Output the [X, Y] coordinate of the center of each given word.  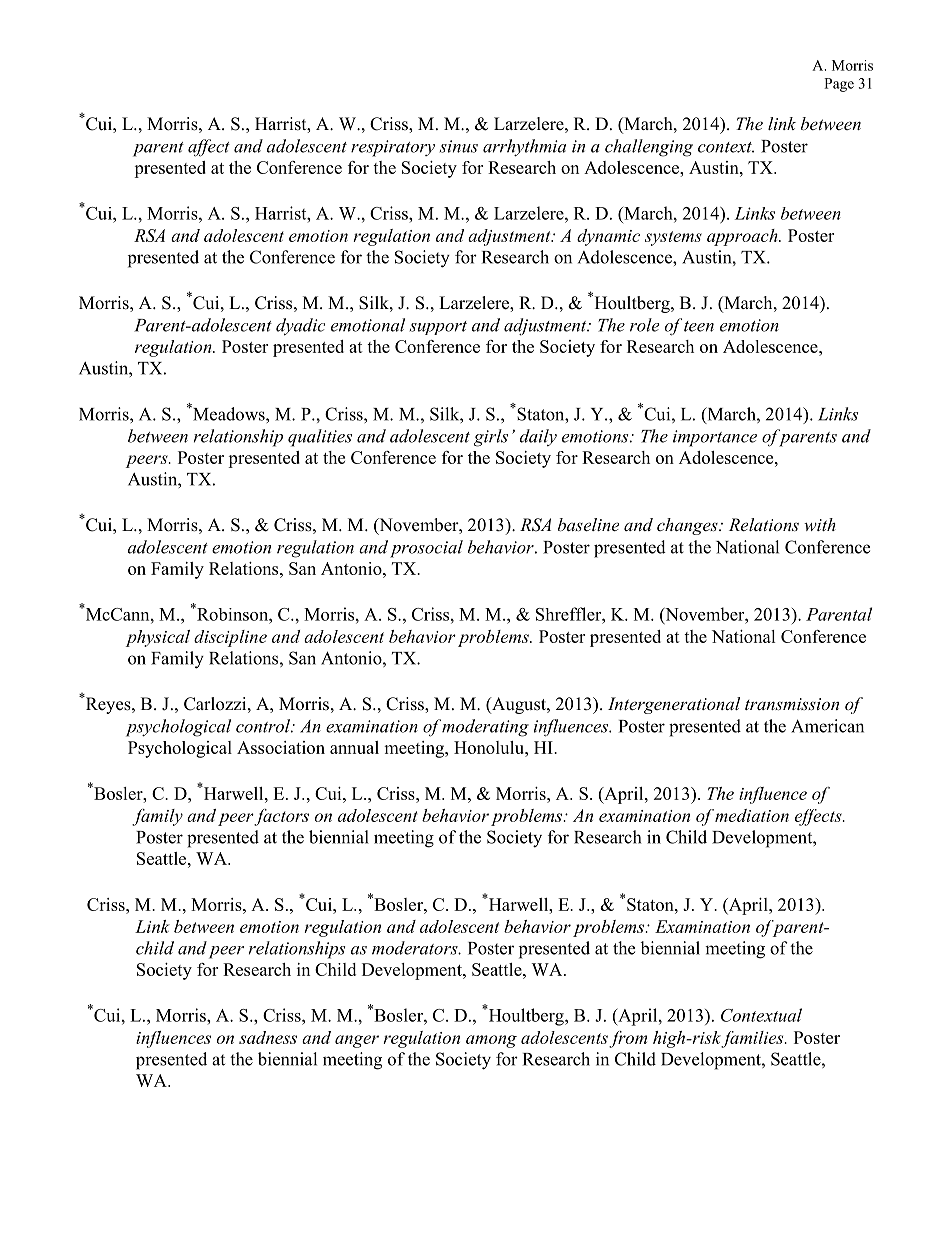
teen [699, 326]
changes [688, 526]
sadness [268, 1037]
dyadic [300, 327]
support [438, 328]
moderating [485, 728]
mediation [752, 815]
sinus [458, 146]
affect [209, 148]
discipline [230, 638]
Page [839, 85]
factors [281, 817]
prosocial [426, 549]
